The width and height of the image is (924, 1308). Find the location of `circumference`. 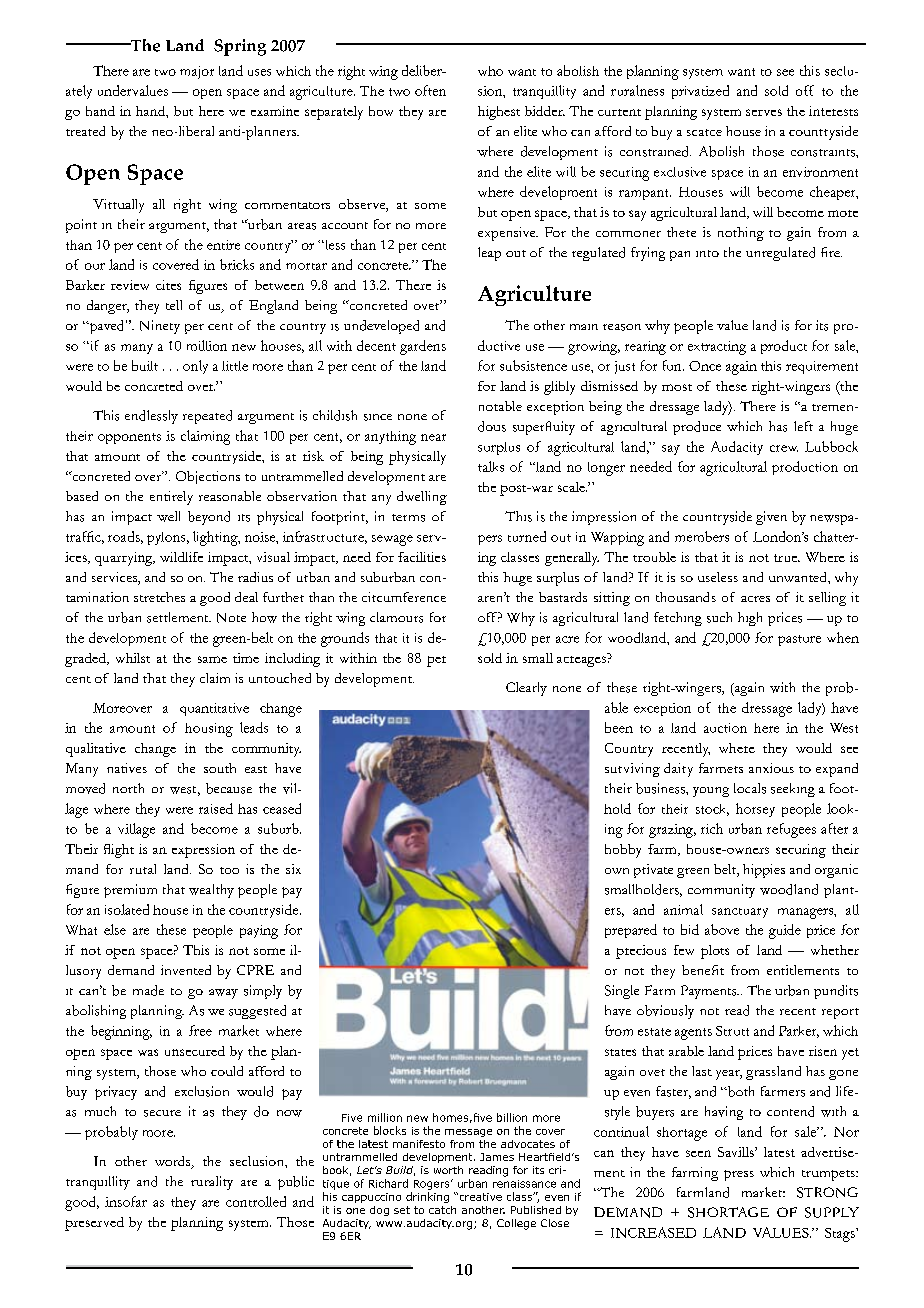

circumference is located at coordinates (404, 597).
